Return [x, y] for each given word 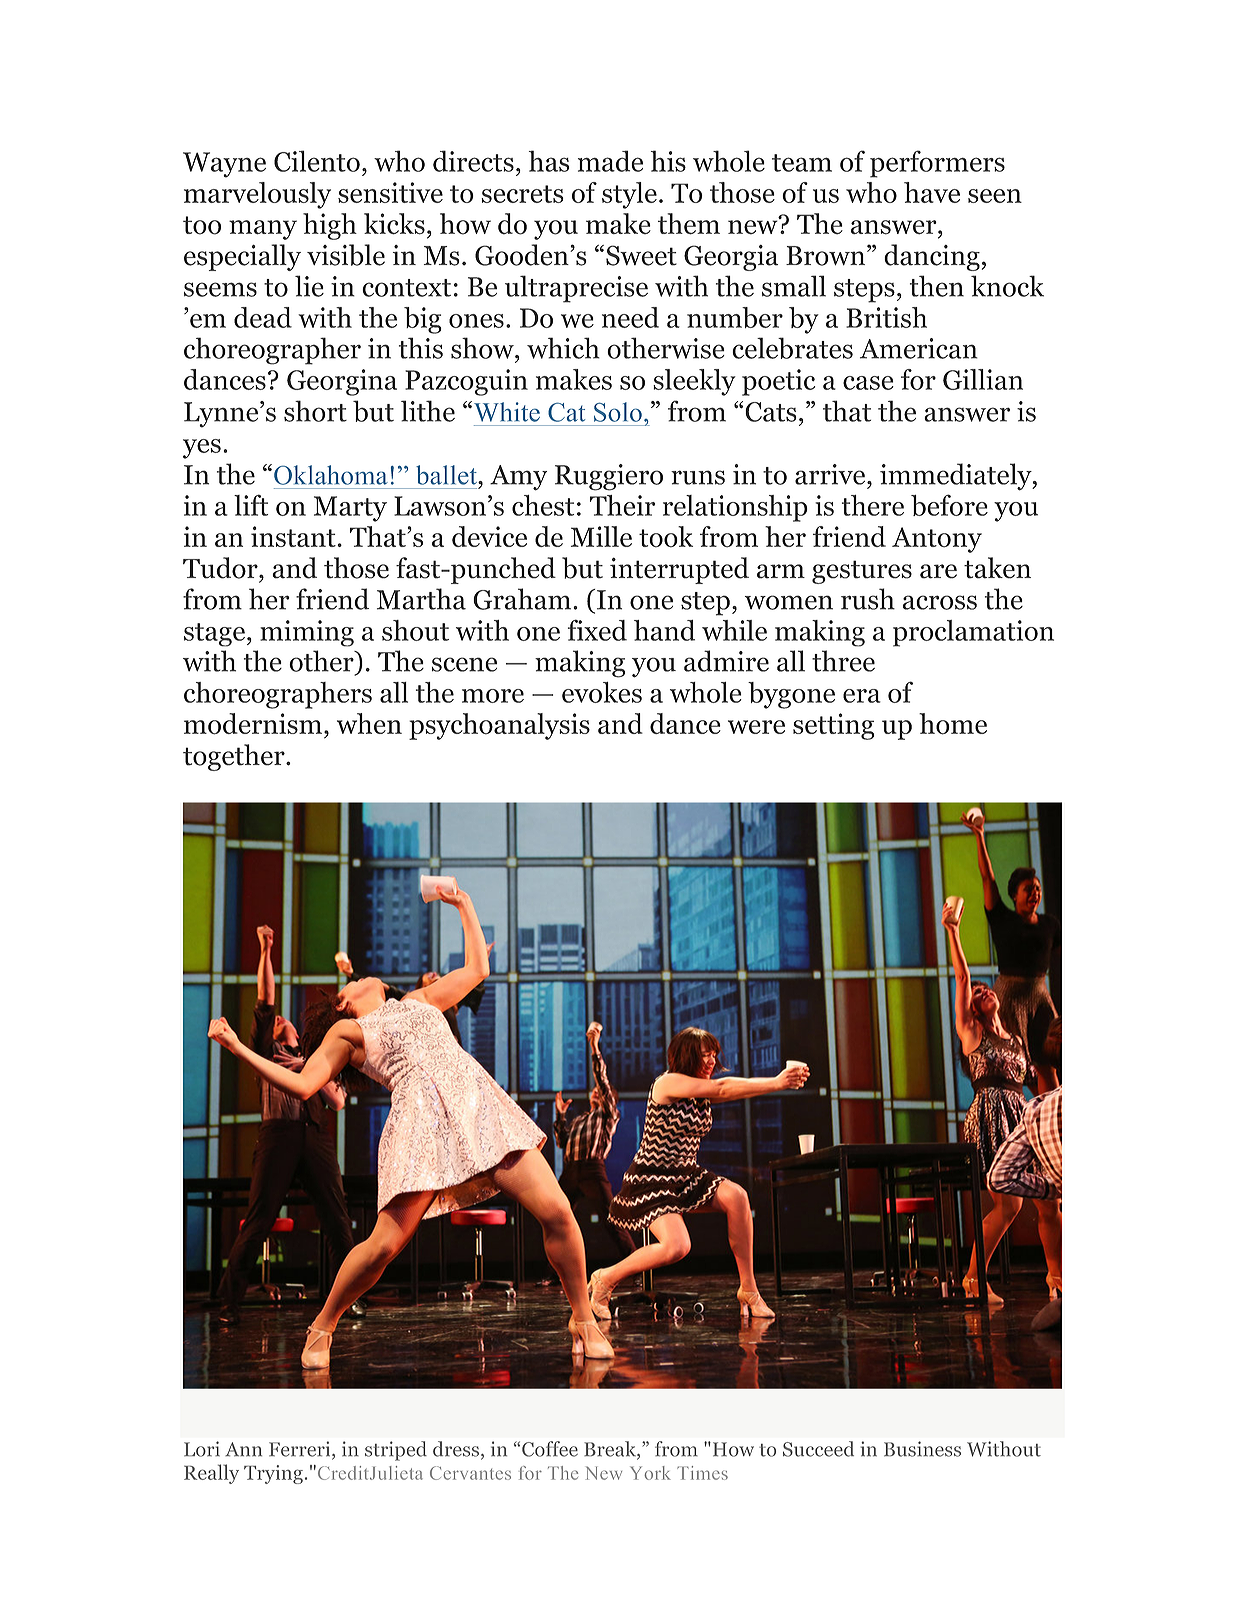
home [953, 724]
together [235, 757]
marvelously [257, 195]
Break [611, 1450]
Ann [243, 1449]
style [629, 195]
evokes [602, 692]
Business [922, 1449]
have [932, 192]
